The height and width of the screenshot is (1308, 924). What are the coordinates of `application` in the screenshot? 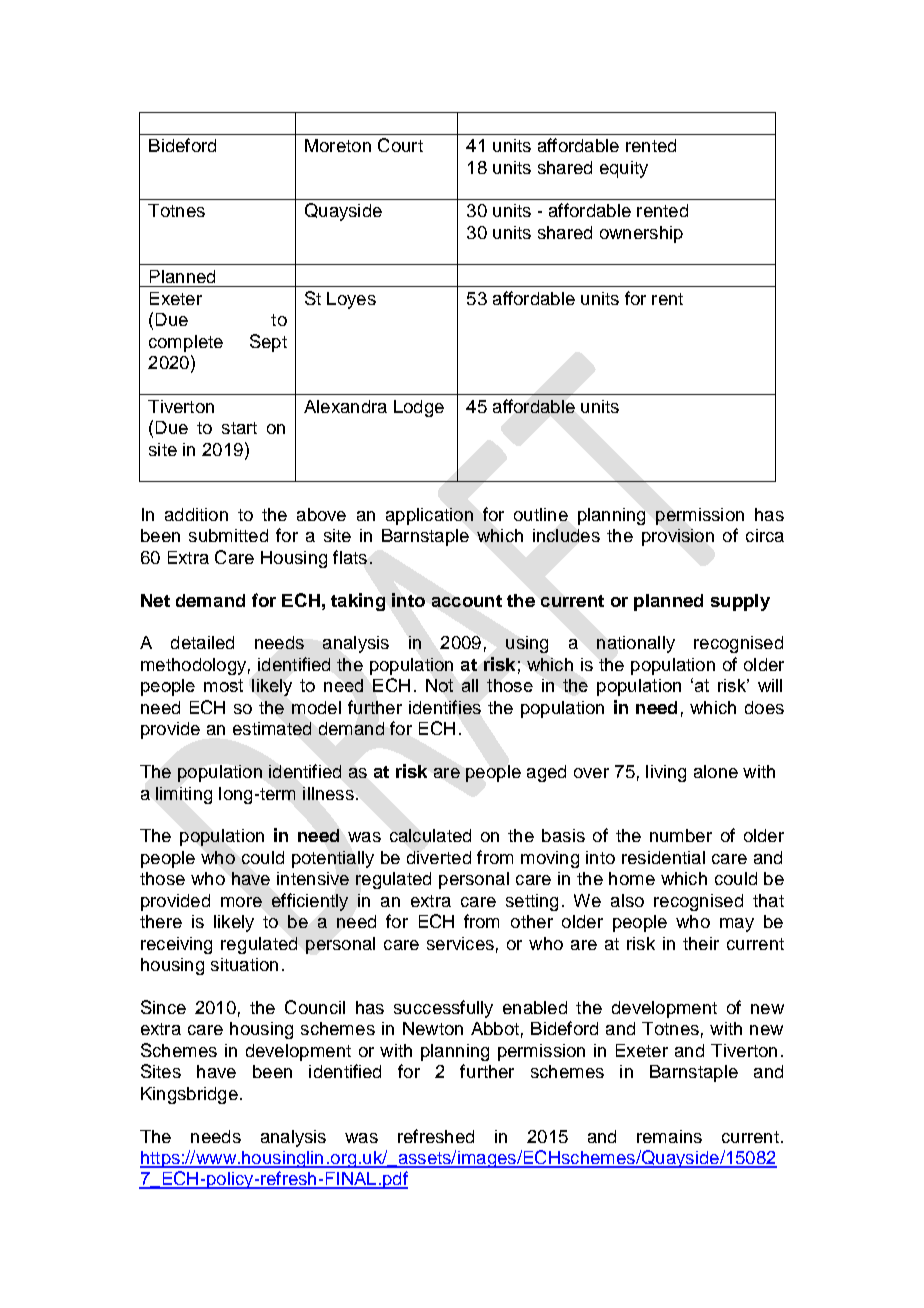 It's located at (429, 516).
